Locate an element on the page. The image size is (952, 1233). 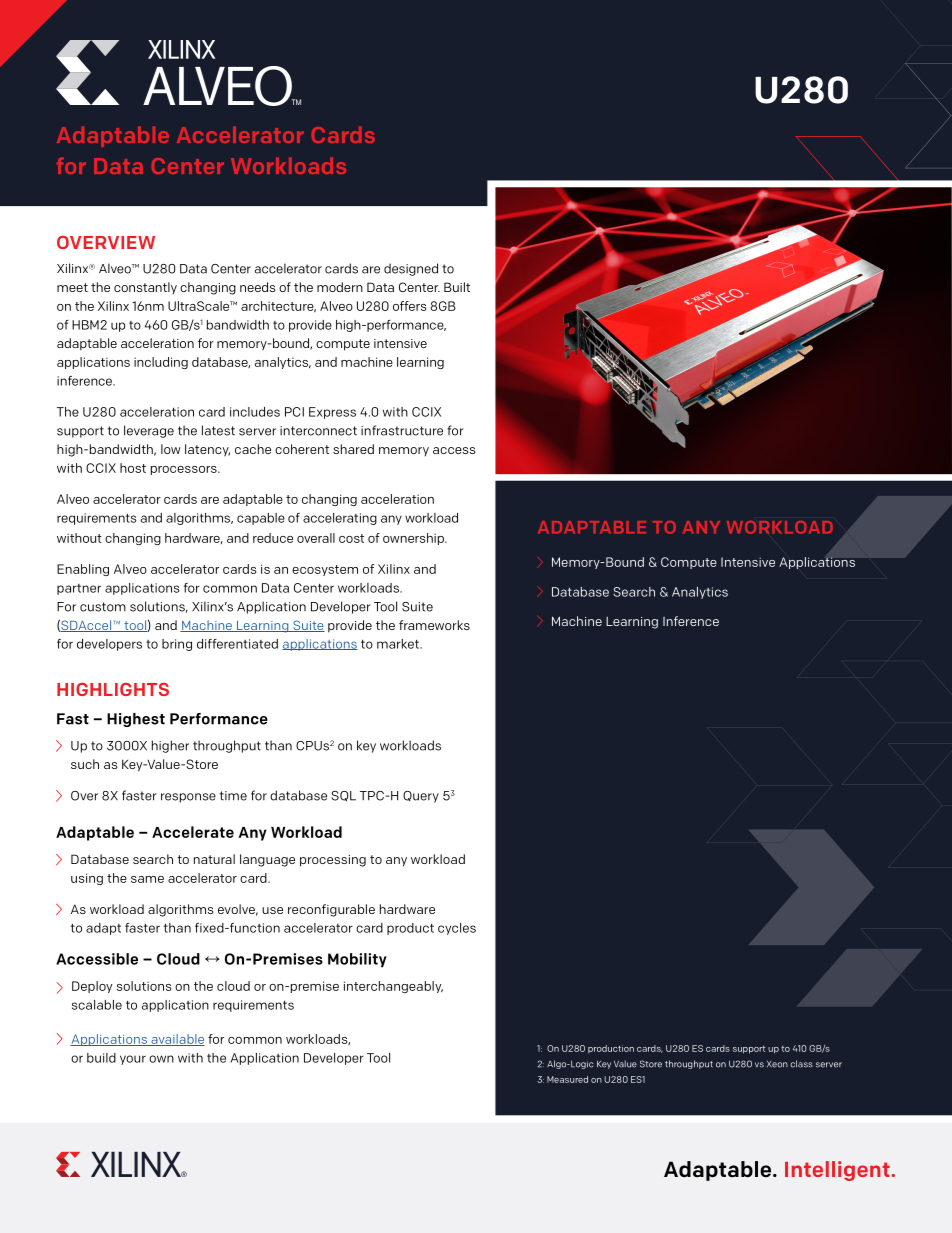
your is located at coordinates (133, 1060).
